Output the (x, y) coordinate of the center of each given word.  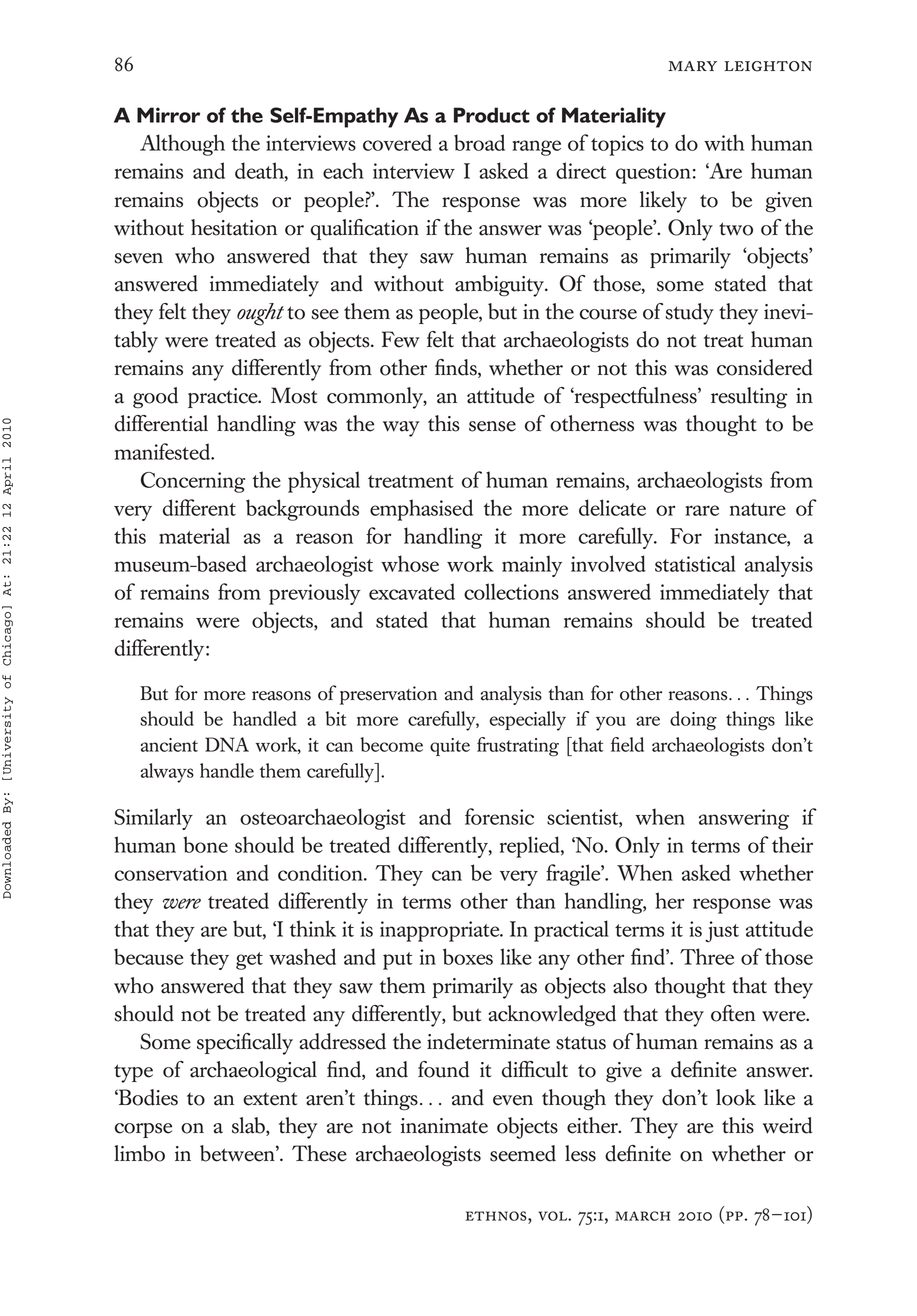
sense (492, 426)
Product (492, 115)
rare (702, 510)
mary (692, 66)
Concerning (193, 482)
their (792, 844)
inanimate (444, 1126)
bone (205, 844)
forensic (499, 816)
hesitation (234, 227)
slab (249, 1126)
